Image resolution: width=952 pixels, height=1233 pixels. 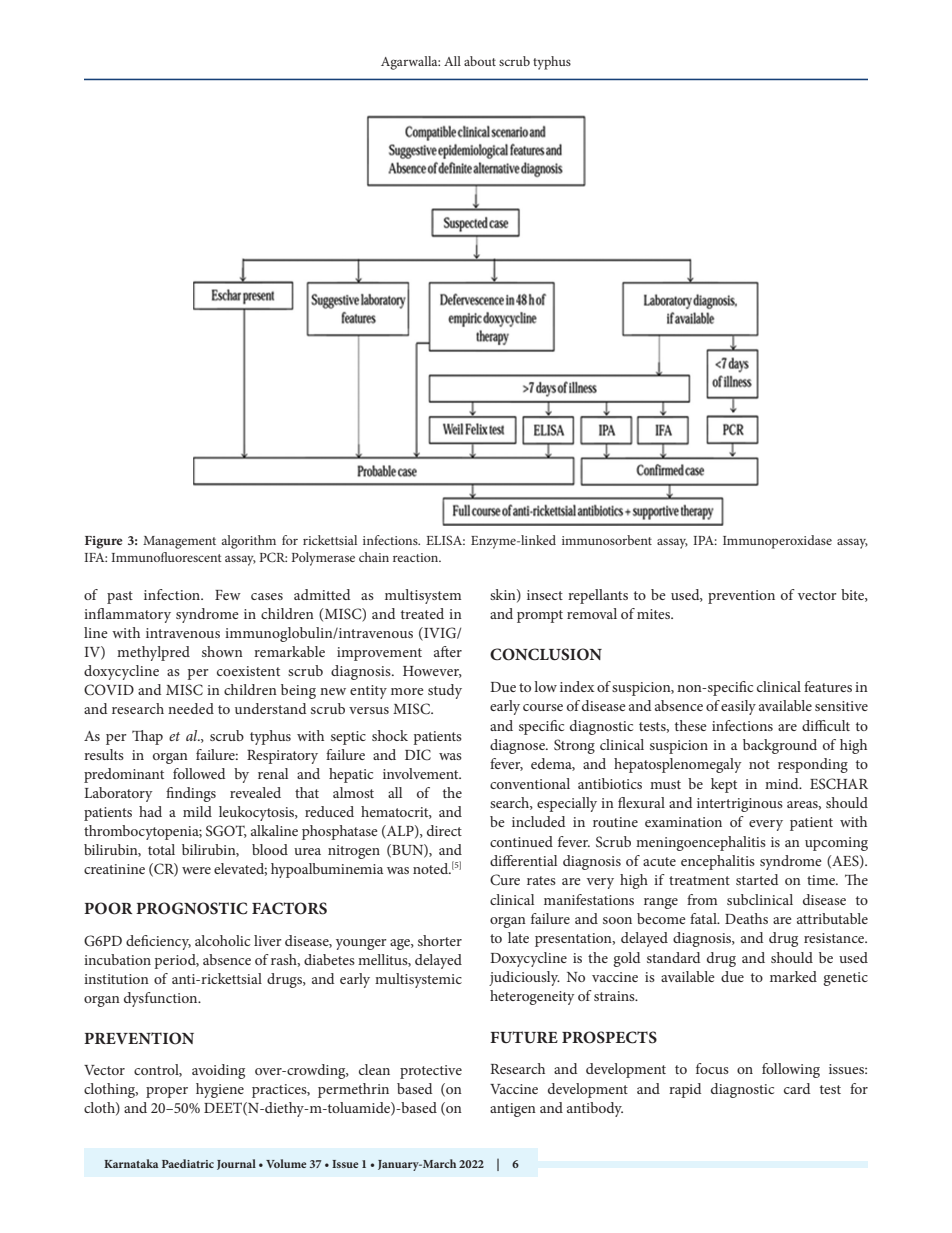 I want to click on immunosorbent, so click(x=607, y=540).
